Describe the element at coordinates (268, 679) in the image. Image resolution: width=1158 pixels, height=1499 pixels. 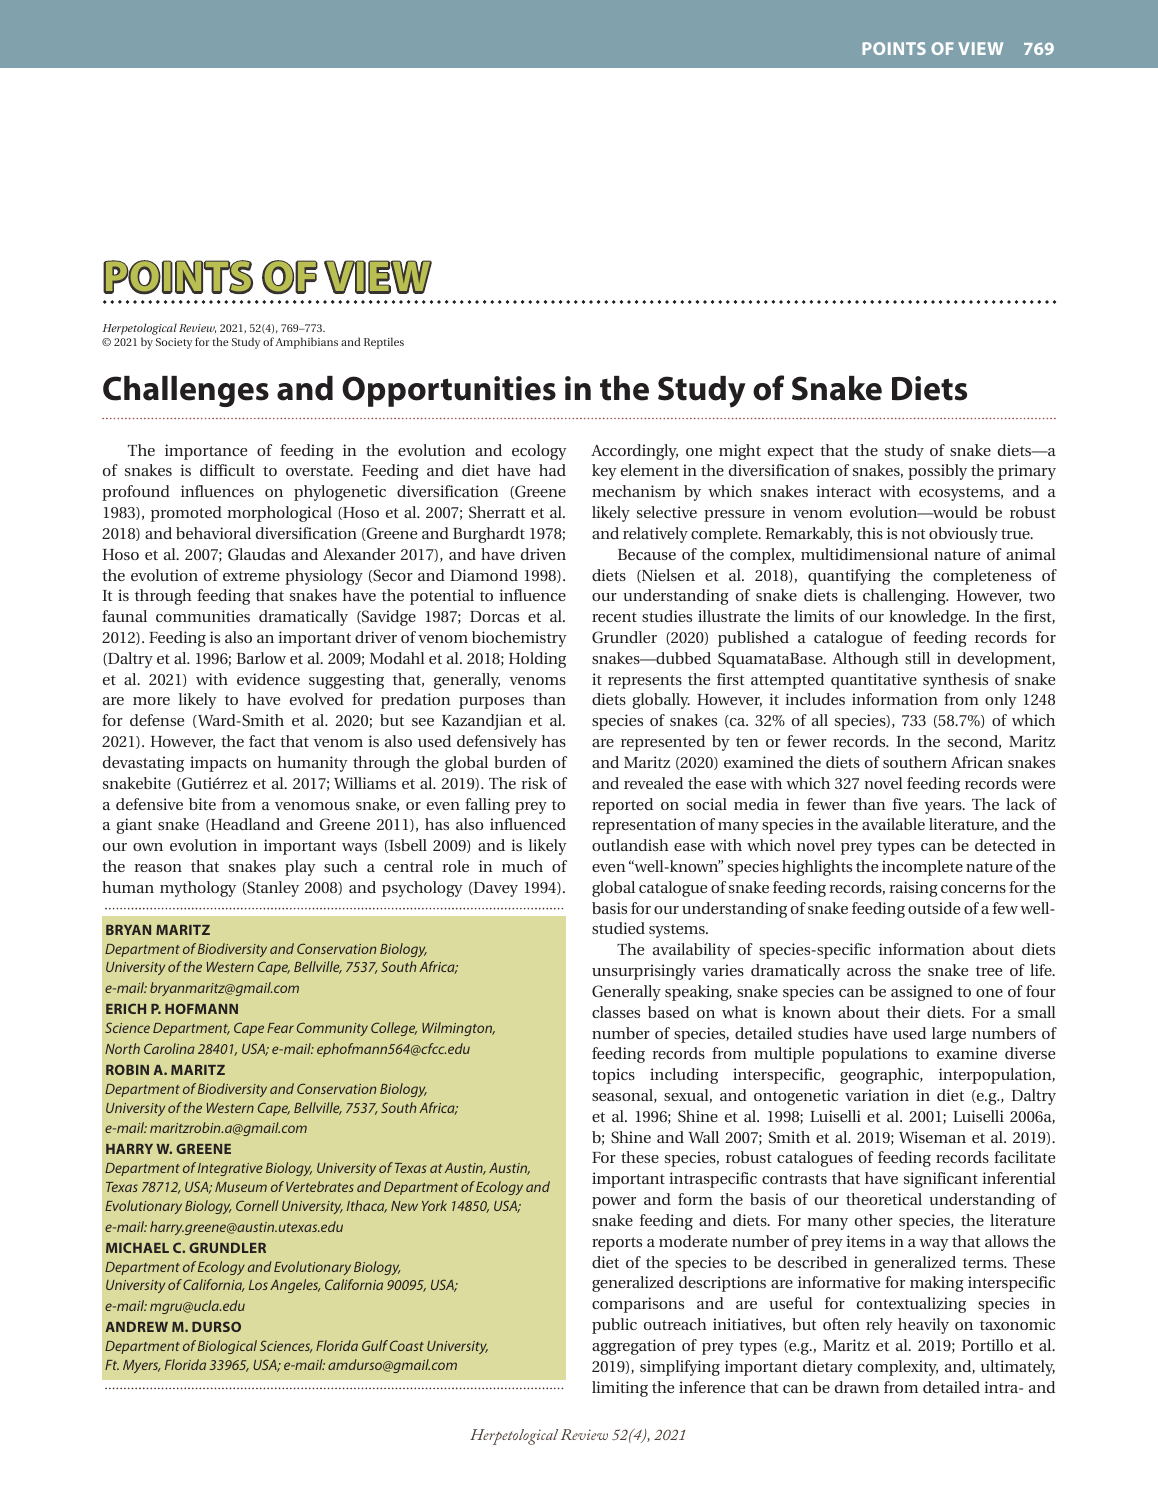
I see `evidence` at that location.
